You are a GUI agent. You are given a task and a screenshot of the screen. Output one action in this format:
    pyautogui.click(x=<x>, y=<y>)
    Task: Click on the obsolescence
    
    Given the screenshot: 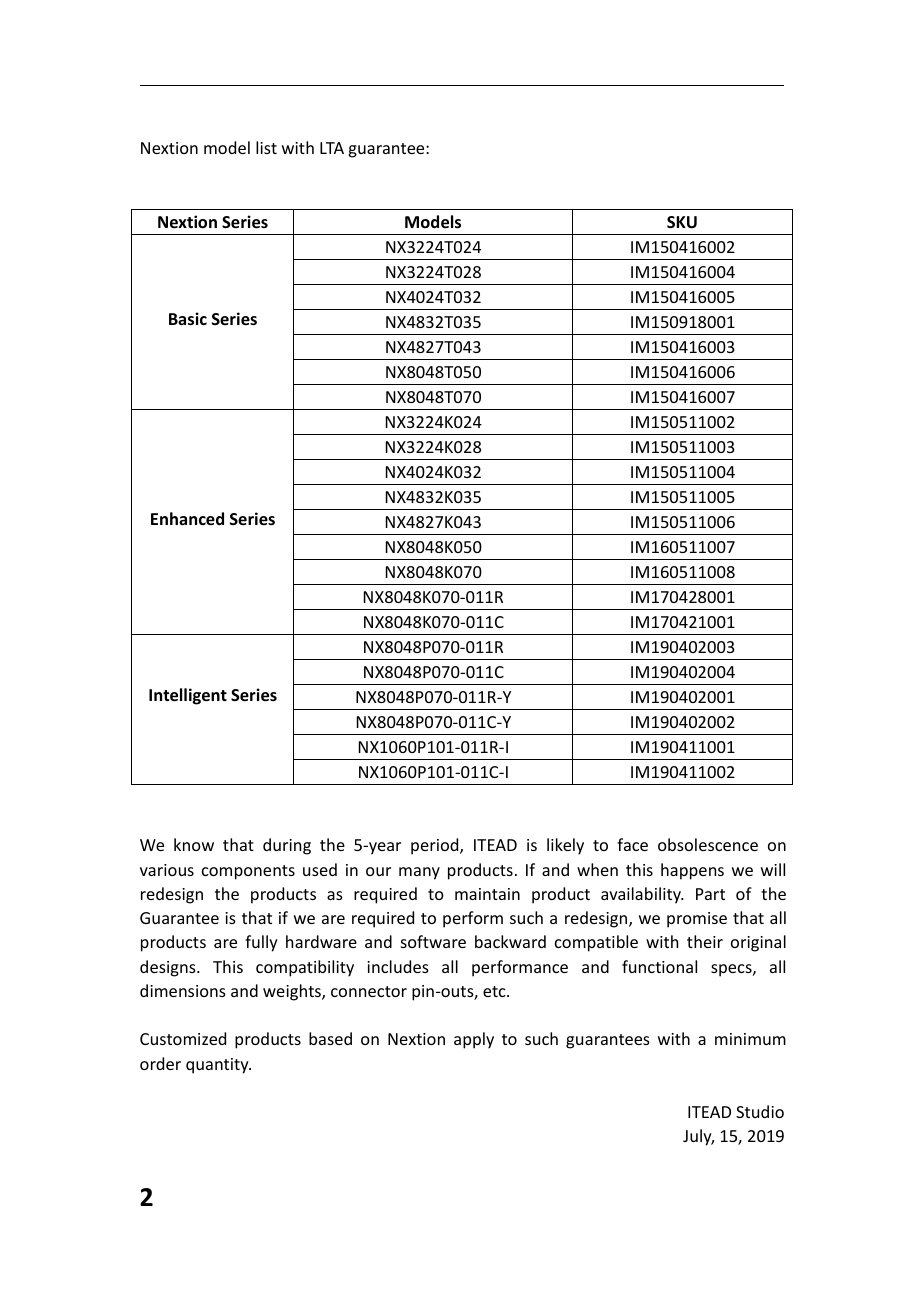 What is the action you would take?
    pyautogui.click(x=708, y=844)
